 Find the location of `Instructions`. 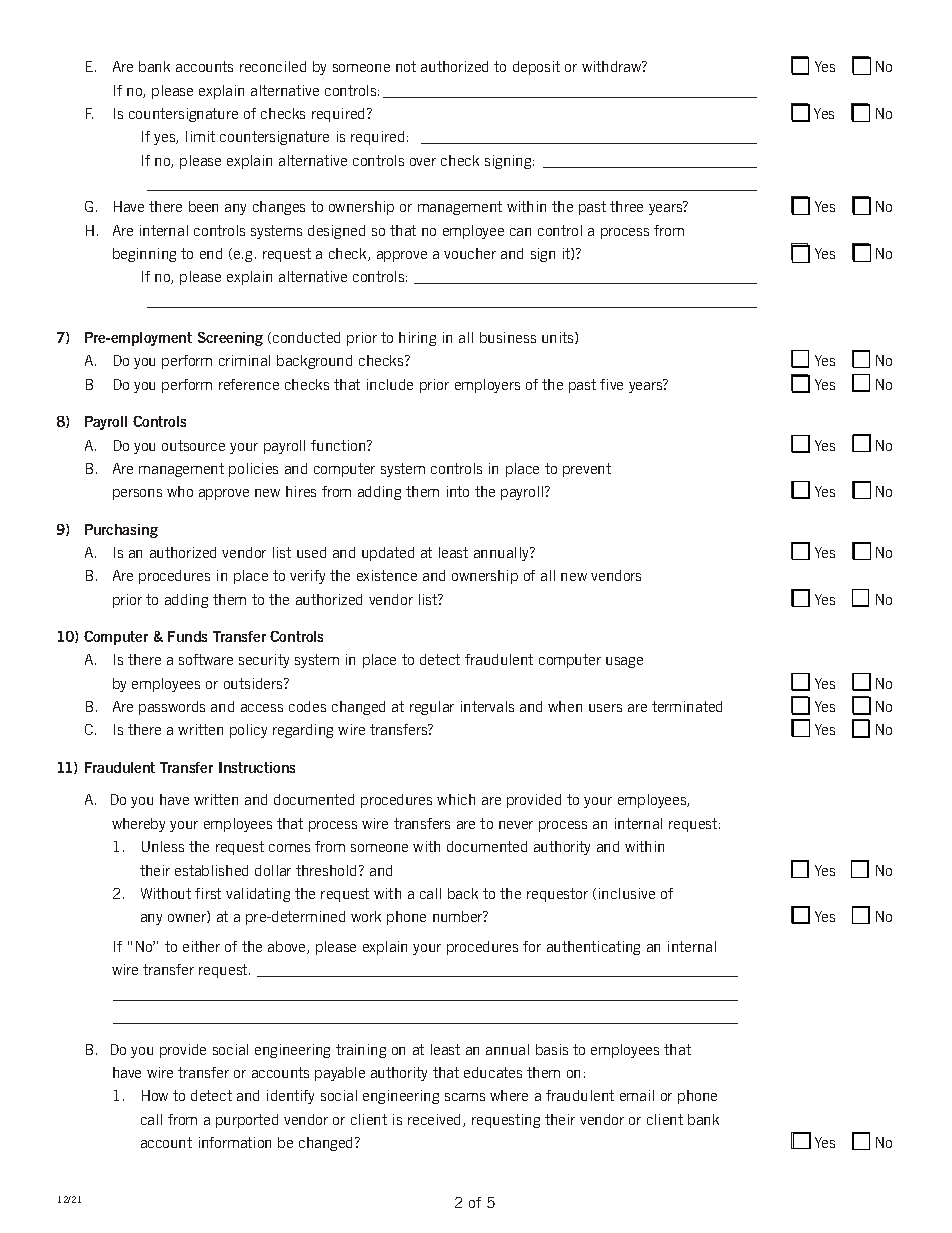

Instructions is located at coordinates (257, 767).
